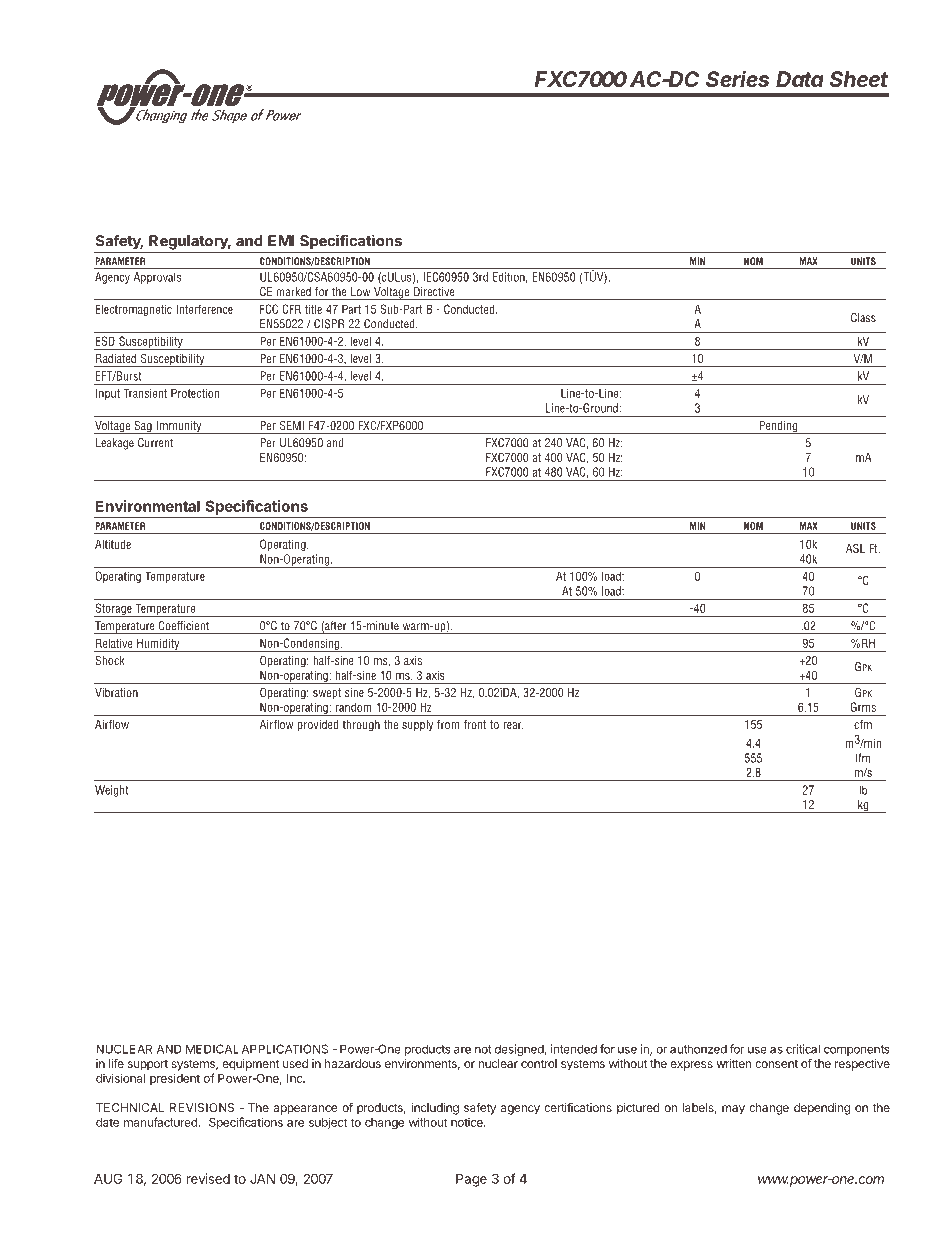 The image size is (952, 1233). I want to click on Series, so click(737, 78).
